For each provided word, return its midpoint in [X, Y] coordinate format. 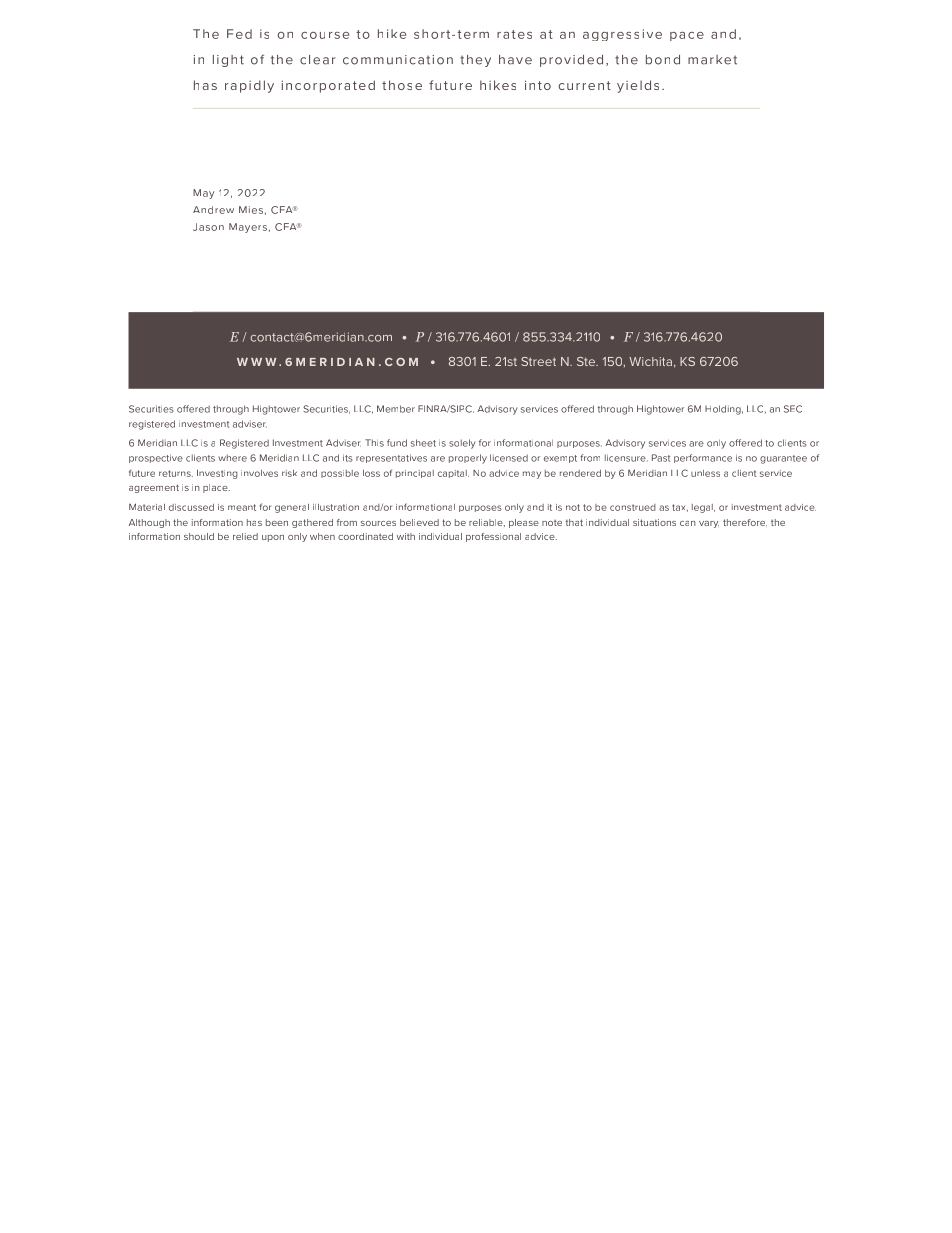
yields [638, 86]
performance [703, 458]
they [475, 61]
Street [538, 361]
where [232, 458]
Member [396, 409]
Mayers [248, 228]
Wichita [650, 361]
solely [462, 444]
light [228, 61]
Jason [208, 227]
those [402, 85]
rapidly [249, 86]
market [712, 60]
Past [661, 458]
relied [245, 536]
